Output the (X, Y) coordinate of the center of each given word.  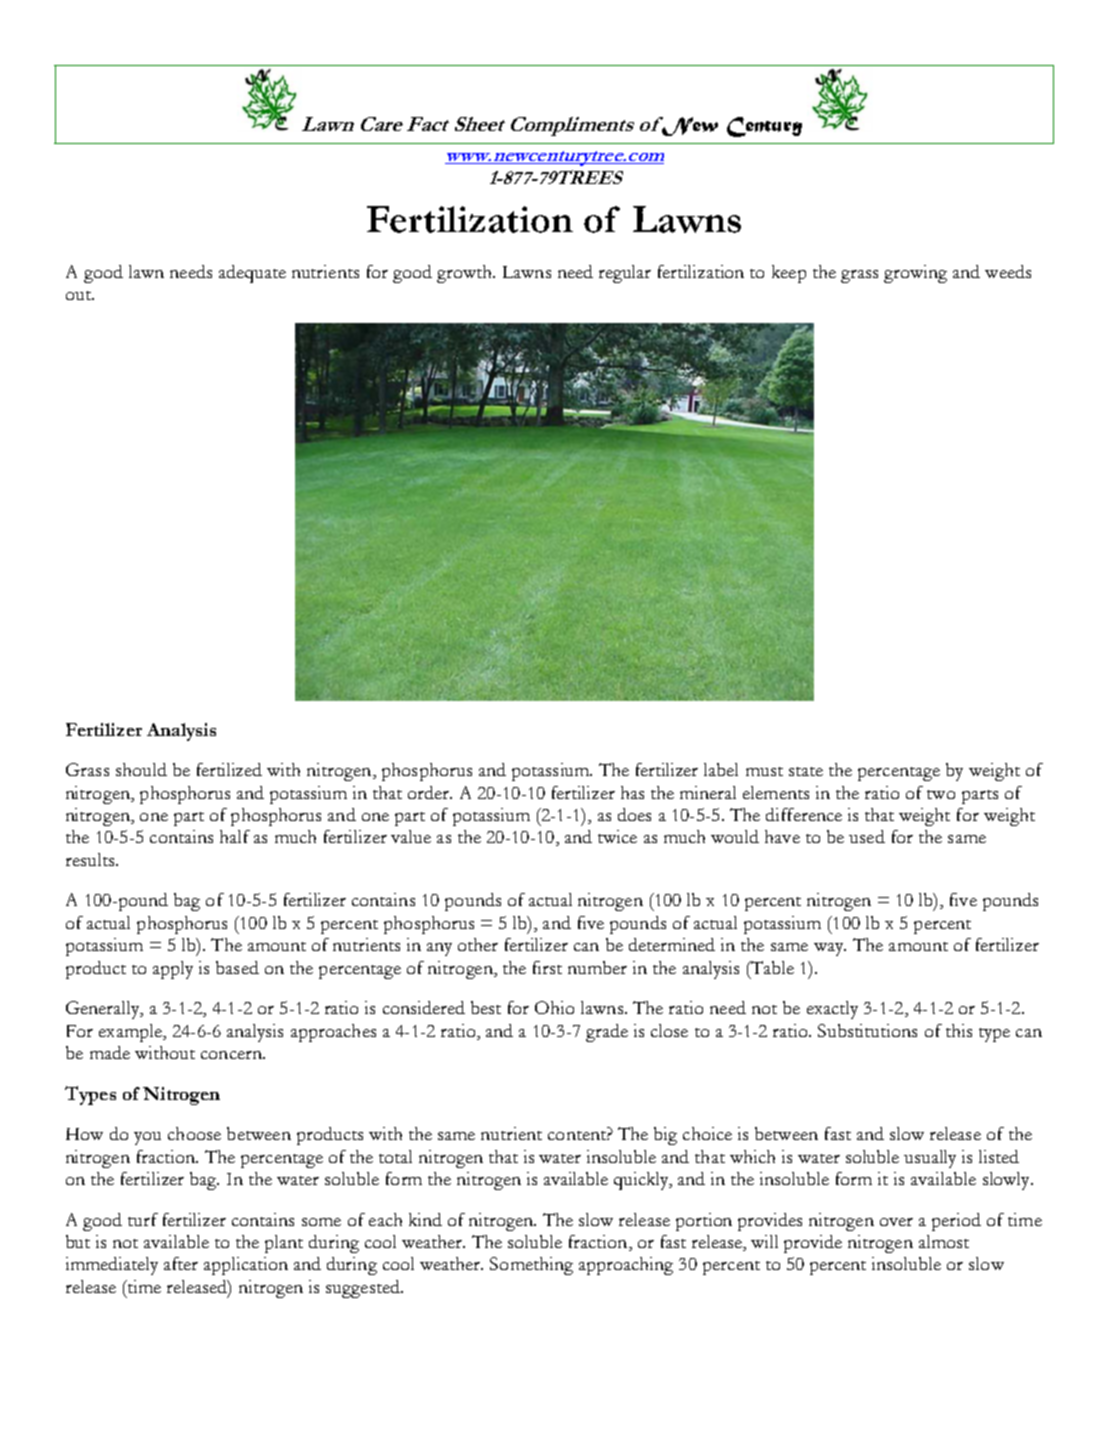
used (867, 836)
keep (789, 274)
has (632, 792)
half (235, 836)
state (806, 771)
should (141, 769)
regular (625, 274)
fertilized (229, 769)
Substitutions (867, 1030)
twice (617, 836)
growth (465, 274)
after (181, 1263)
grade (607, 1033)
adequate (252, 274)
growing (915, 274)
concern (232, 1055)
